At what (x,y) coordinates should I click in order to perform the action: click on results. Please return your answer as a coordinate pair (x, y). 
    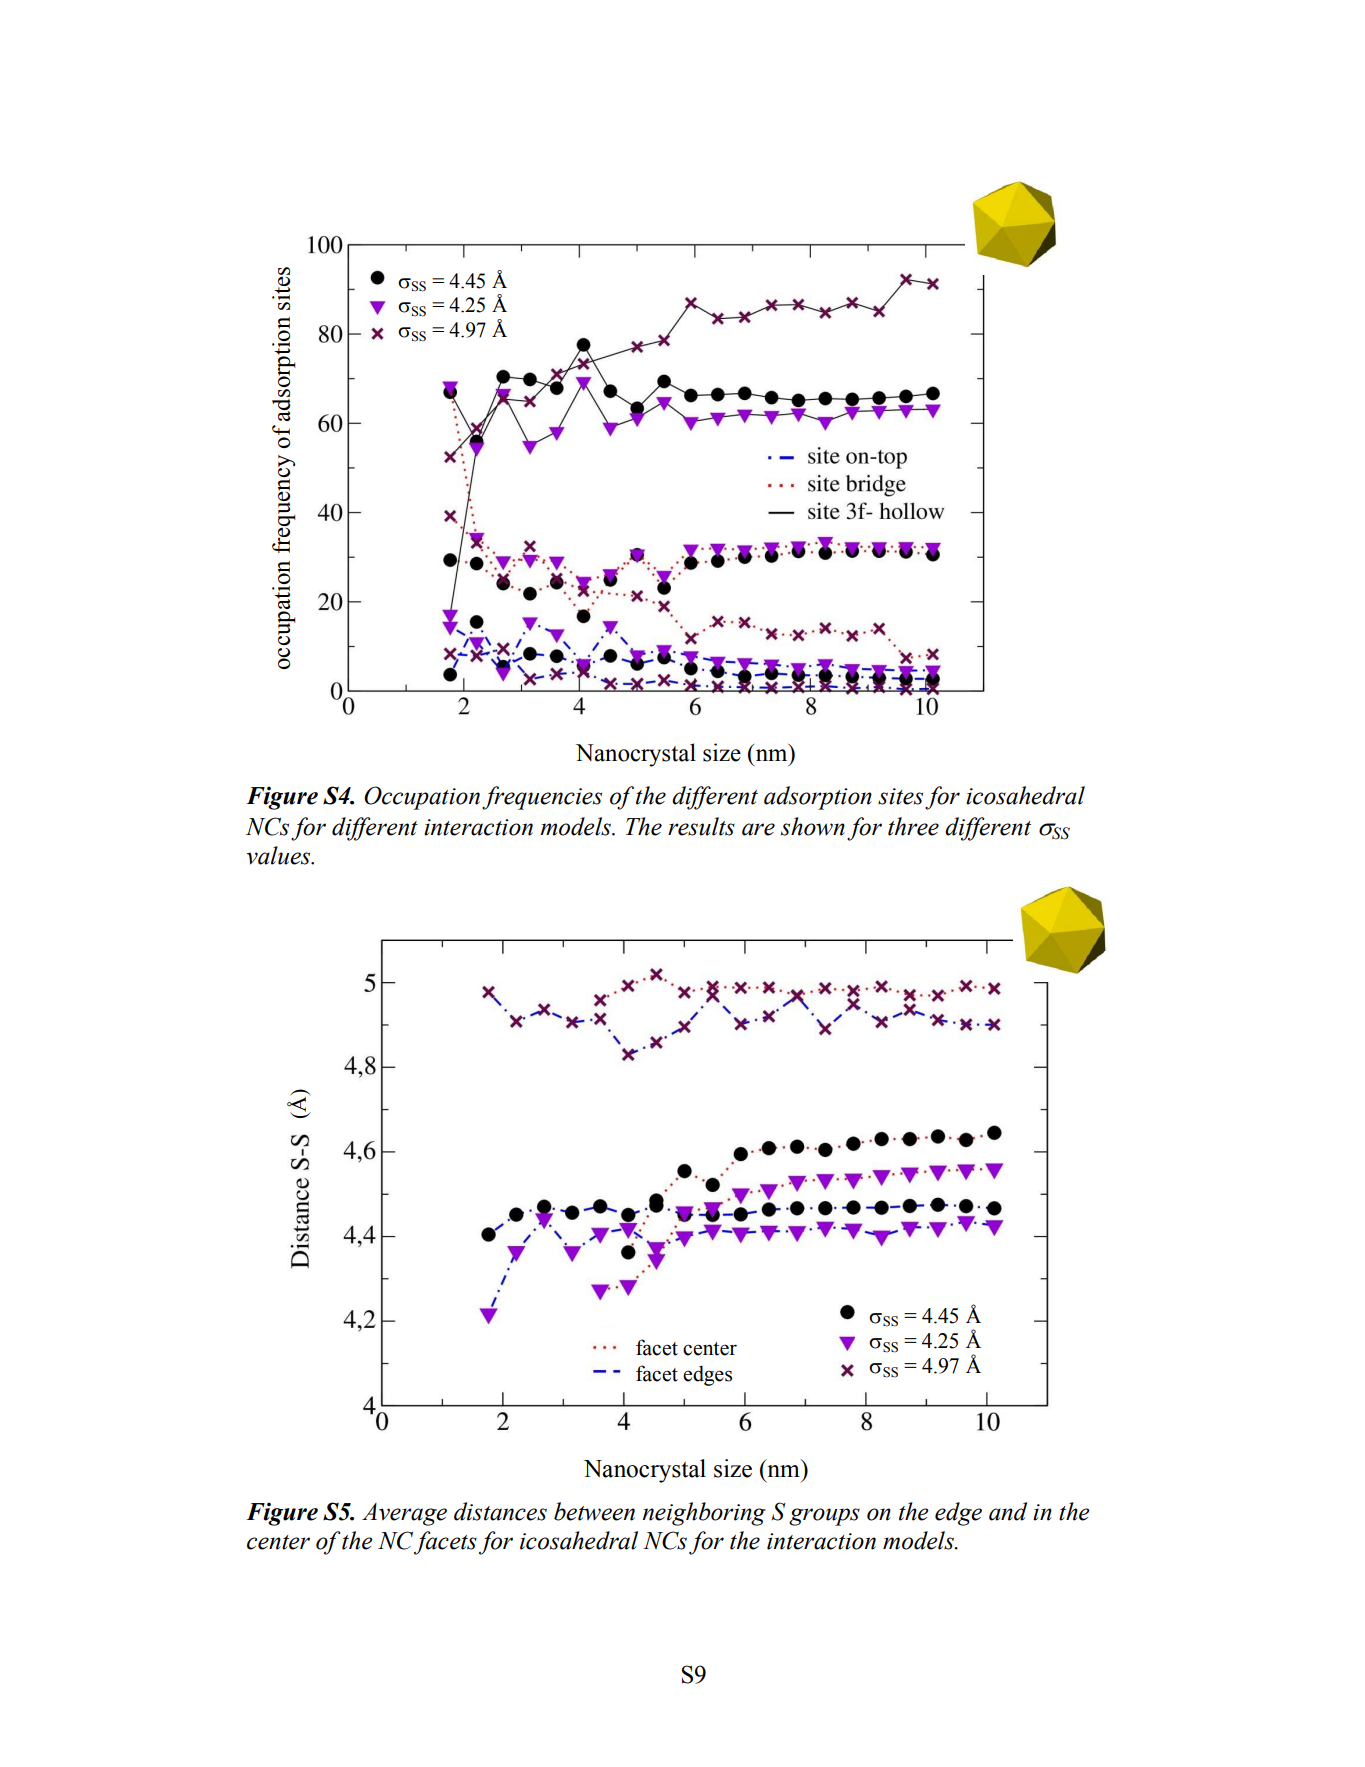
    Looking at the image, I should click on (701, 826).
